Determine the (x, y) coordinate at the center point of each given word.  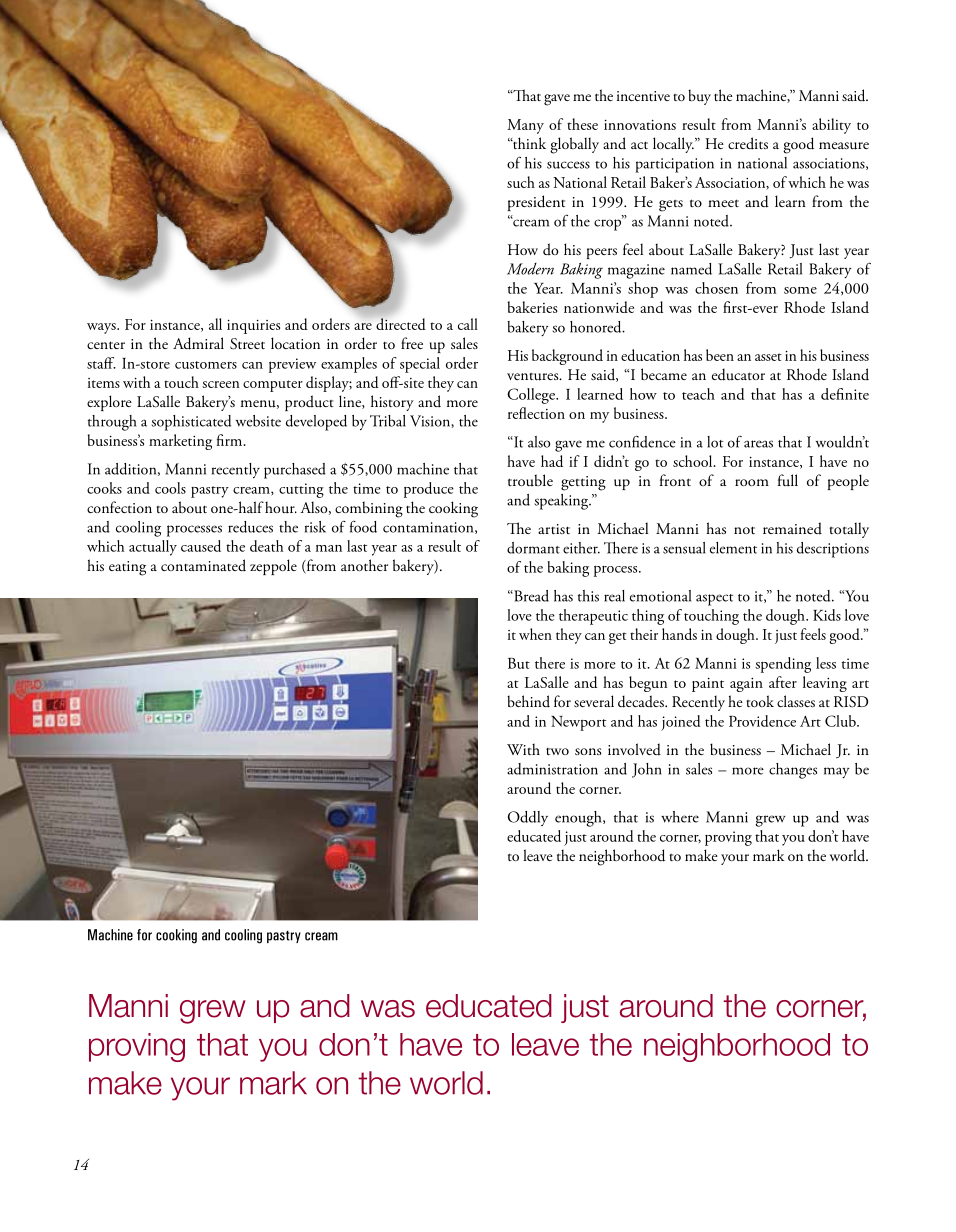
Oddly (528, 818)
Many (525, 126)
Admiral (198, 343)
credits (748, 143)
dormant (533, 548)
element (733, 548)
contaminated (203, 565)
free (412, 343)
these (582, 124)
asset (768, 357)
